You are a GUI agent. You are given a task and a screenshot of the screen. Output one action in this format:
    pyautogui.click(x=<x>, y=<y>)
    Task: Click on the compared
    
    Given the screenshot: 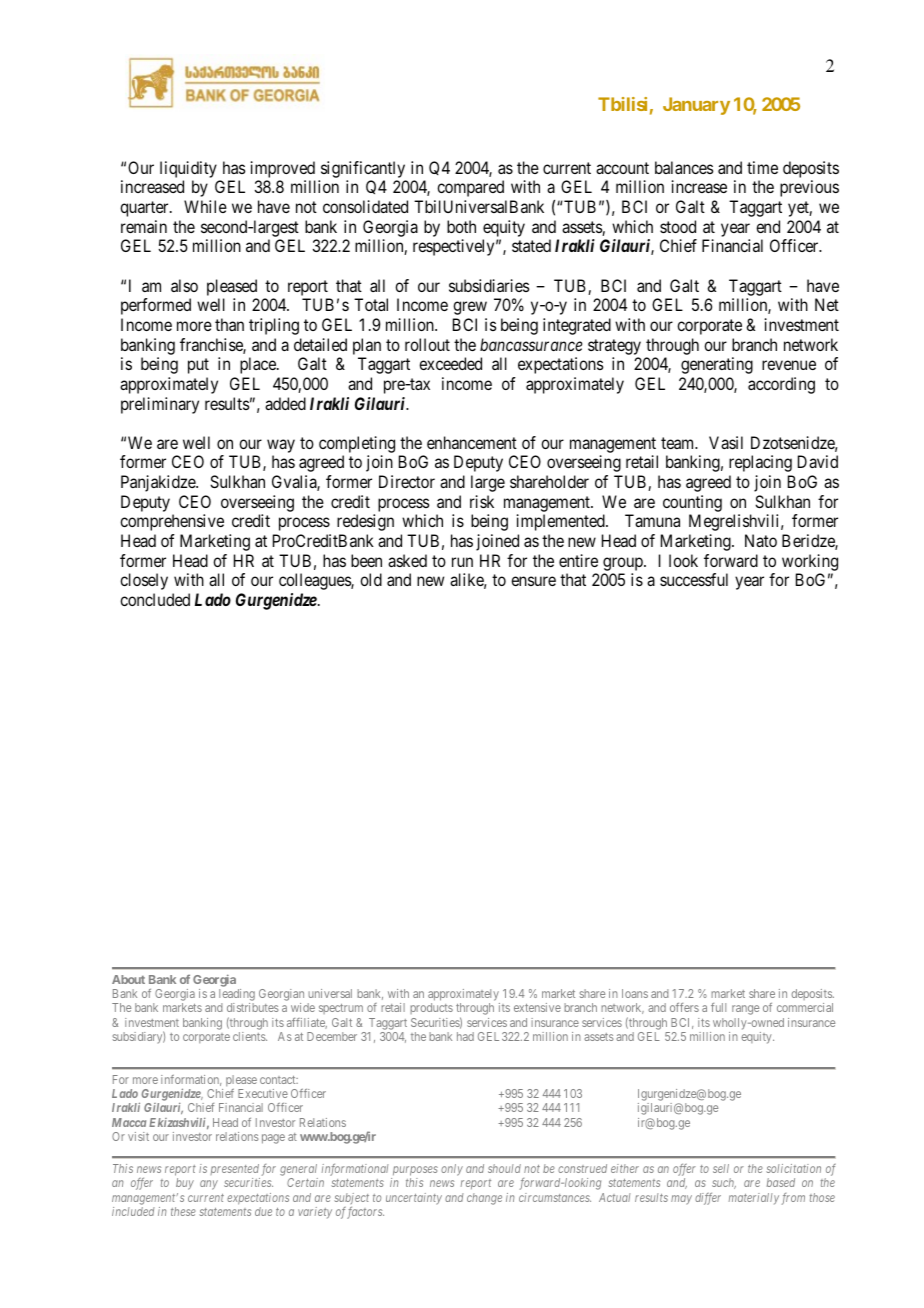 What is the action you would take?
    pyautogui.click(x=470, y=188)
